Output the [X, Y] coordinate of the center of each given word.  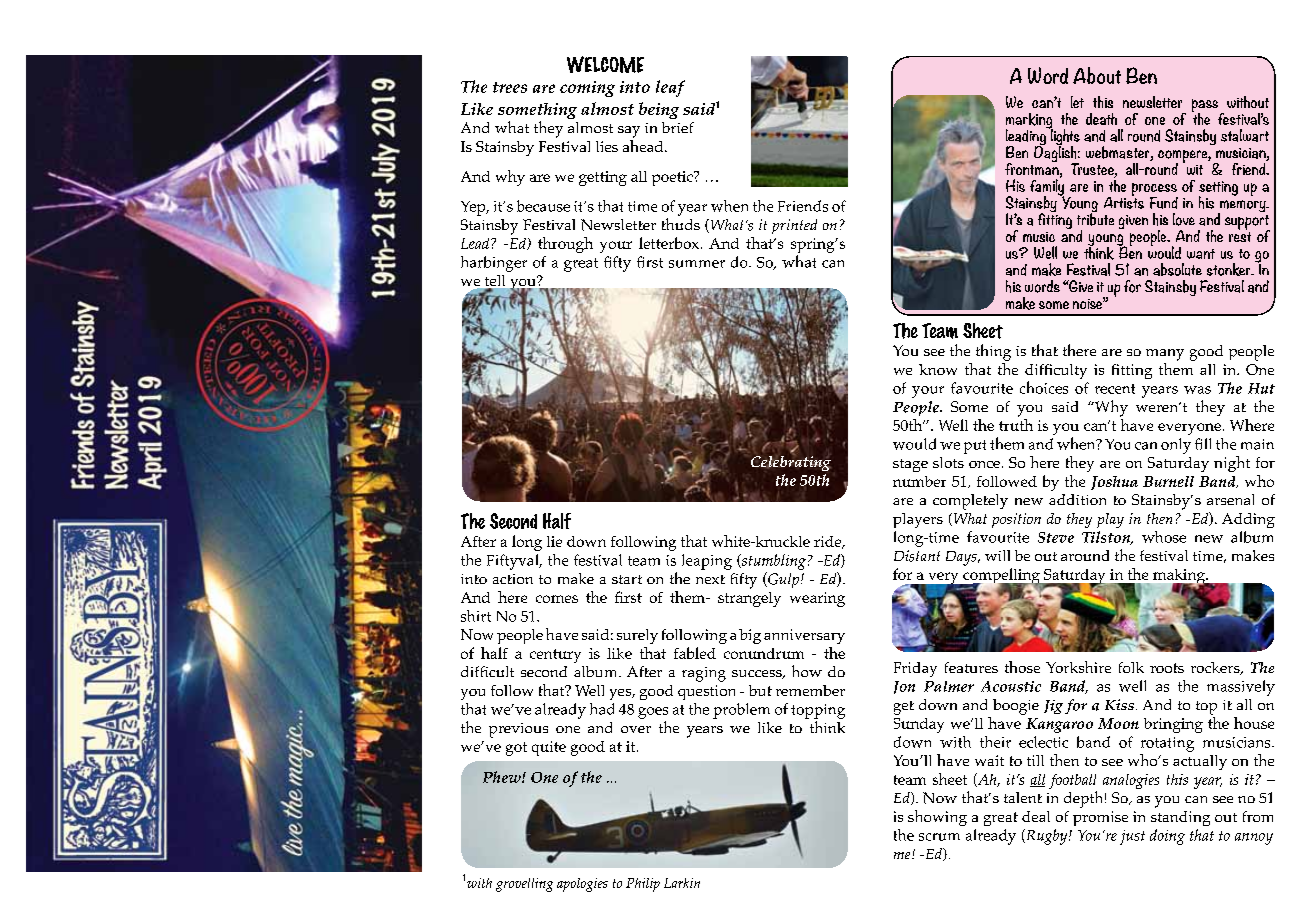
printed [794, 226]
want [1201, 254]
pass [1206, 107]
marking [1029, 122]
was [1197, 390]
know [938, 369]
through [565, 245]
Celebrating [791, 462]
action [513, 579]
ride [829, 542]
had [602, 709]
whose [1164, 537]
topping [818, 711]
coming [587, 89]
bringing [1173, 725]
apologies [582, 885]
